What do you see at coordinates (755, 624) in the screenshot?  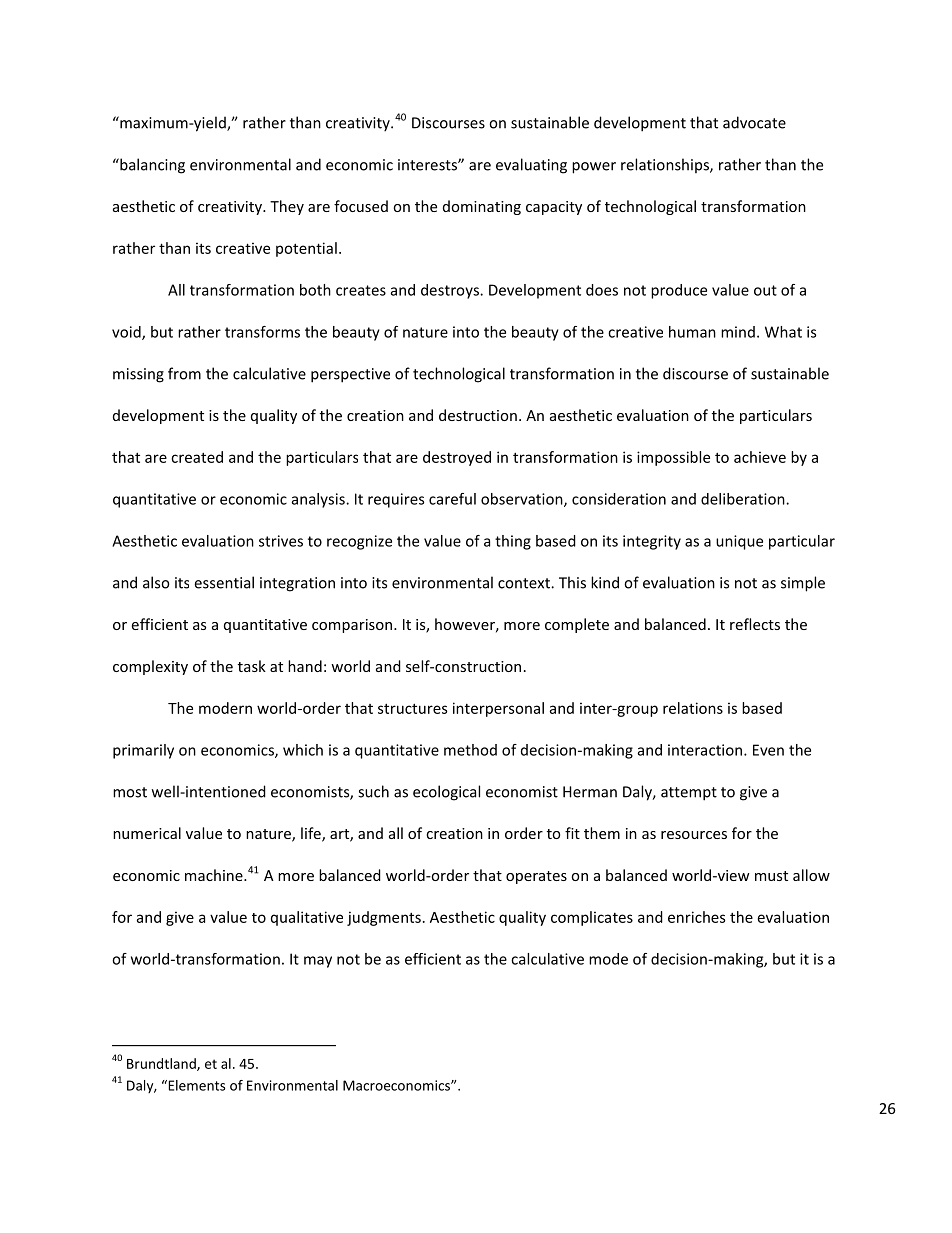 I see `reflects` at bounding box center [755, 624].
